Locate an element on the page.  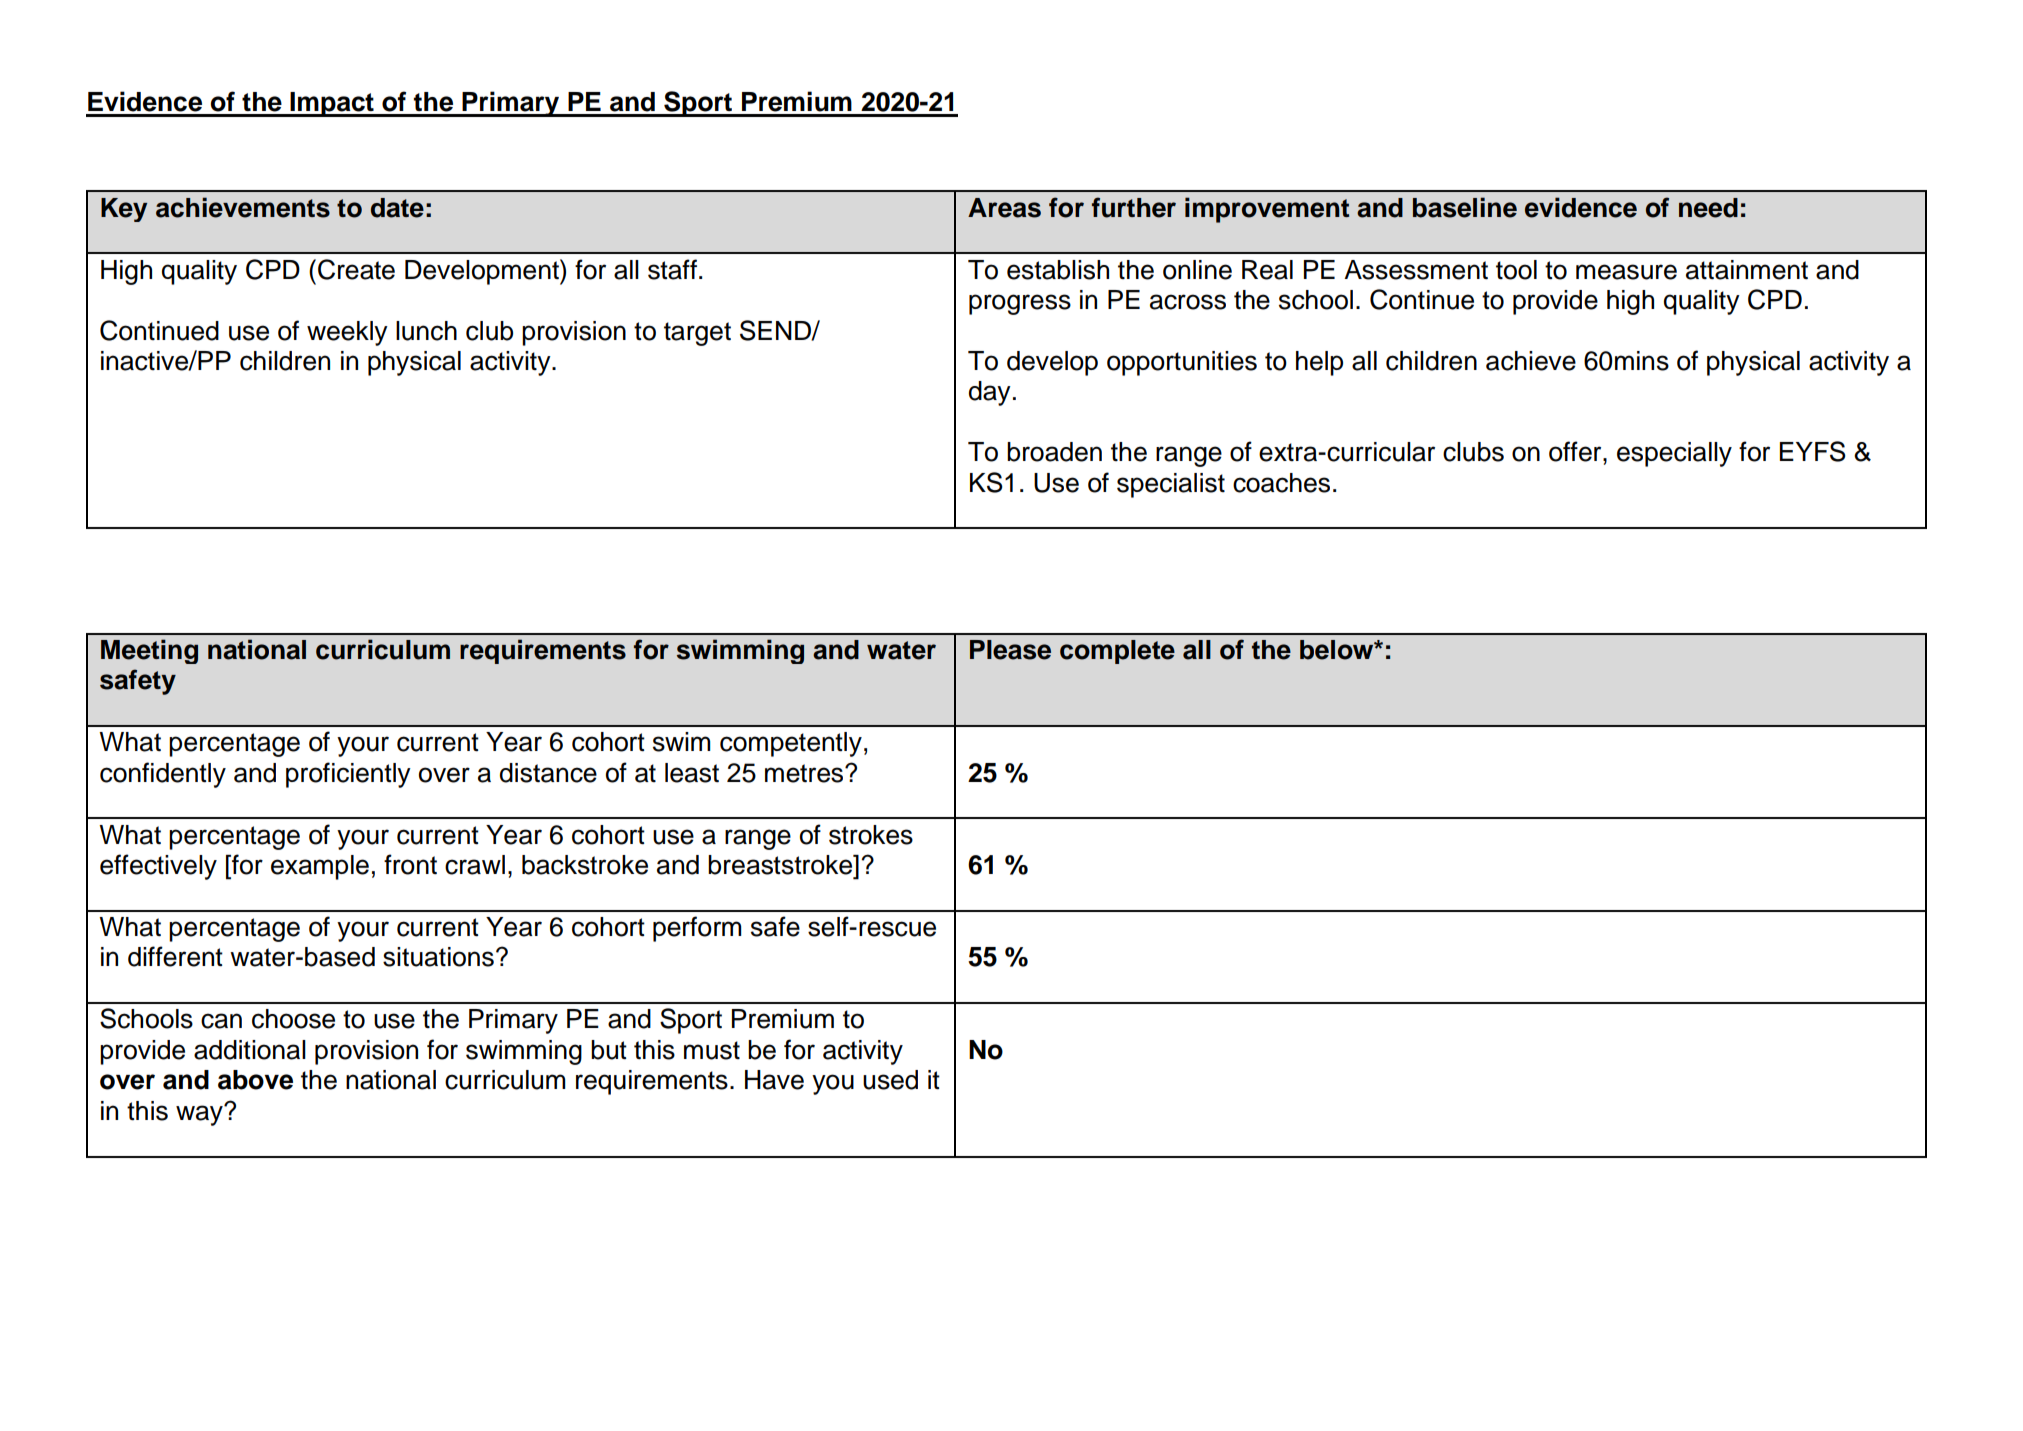
above is located at coordinates (255, 1080).
